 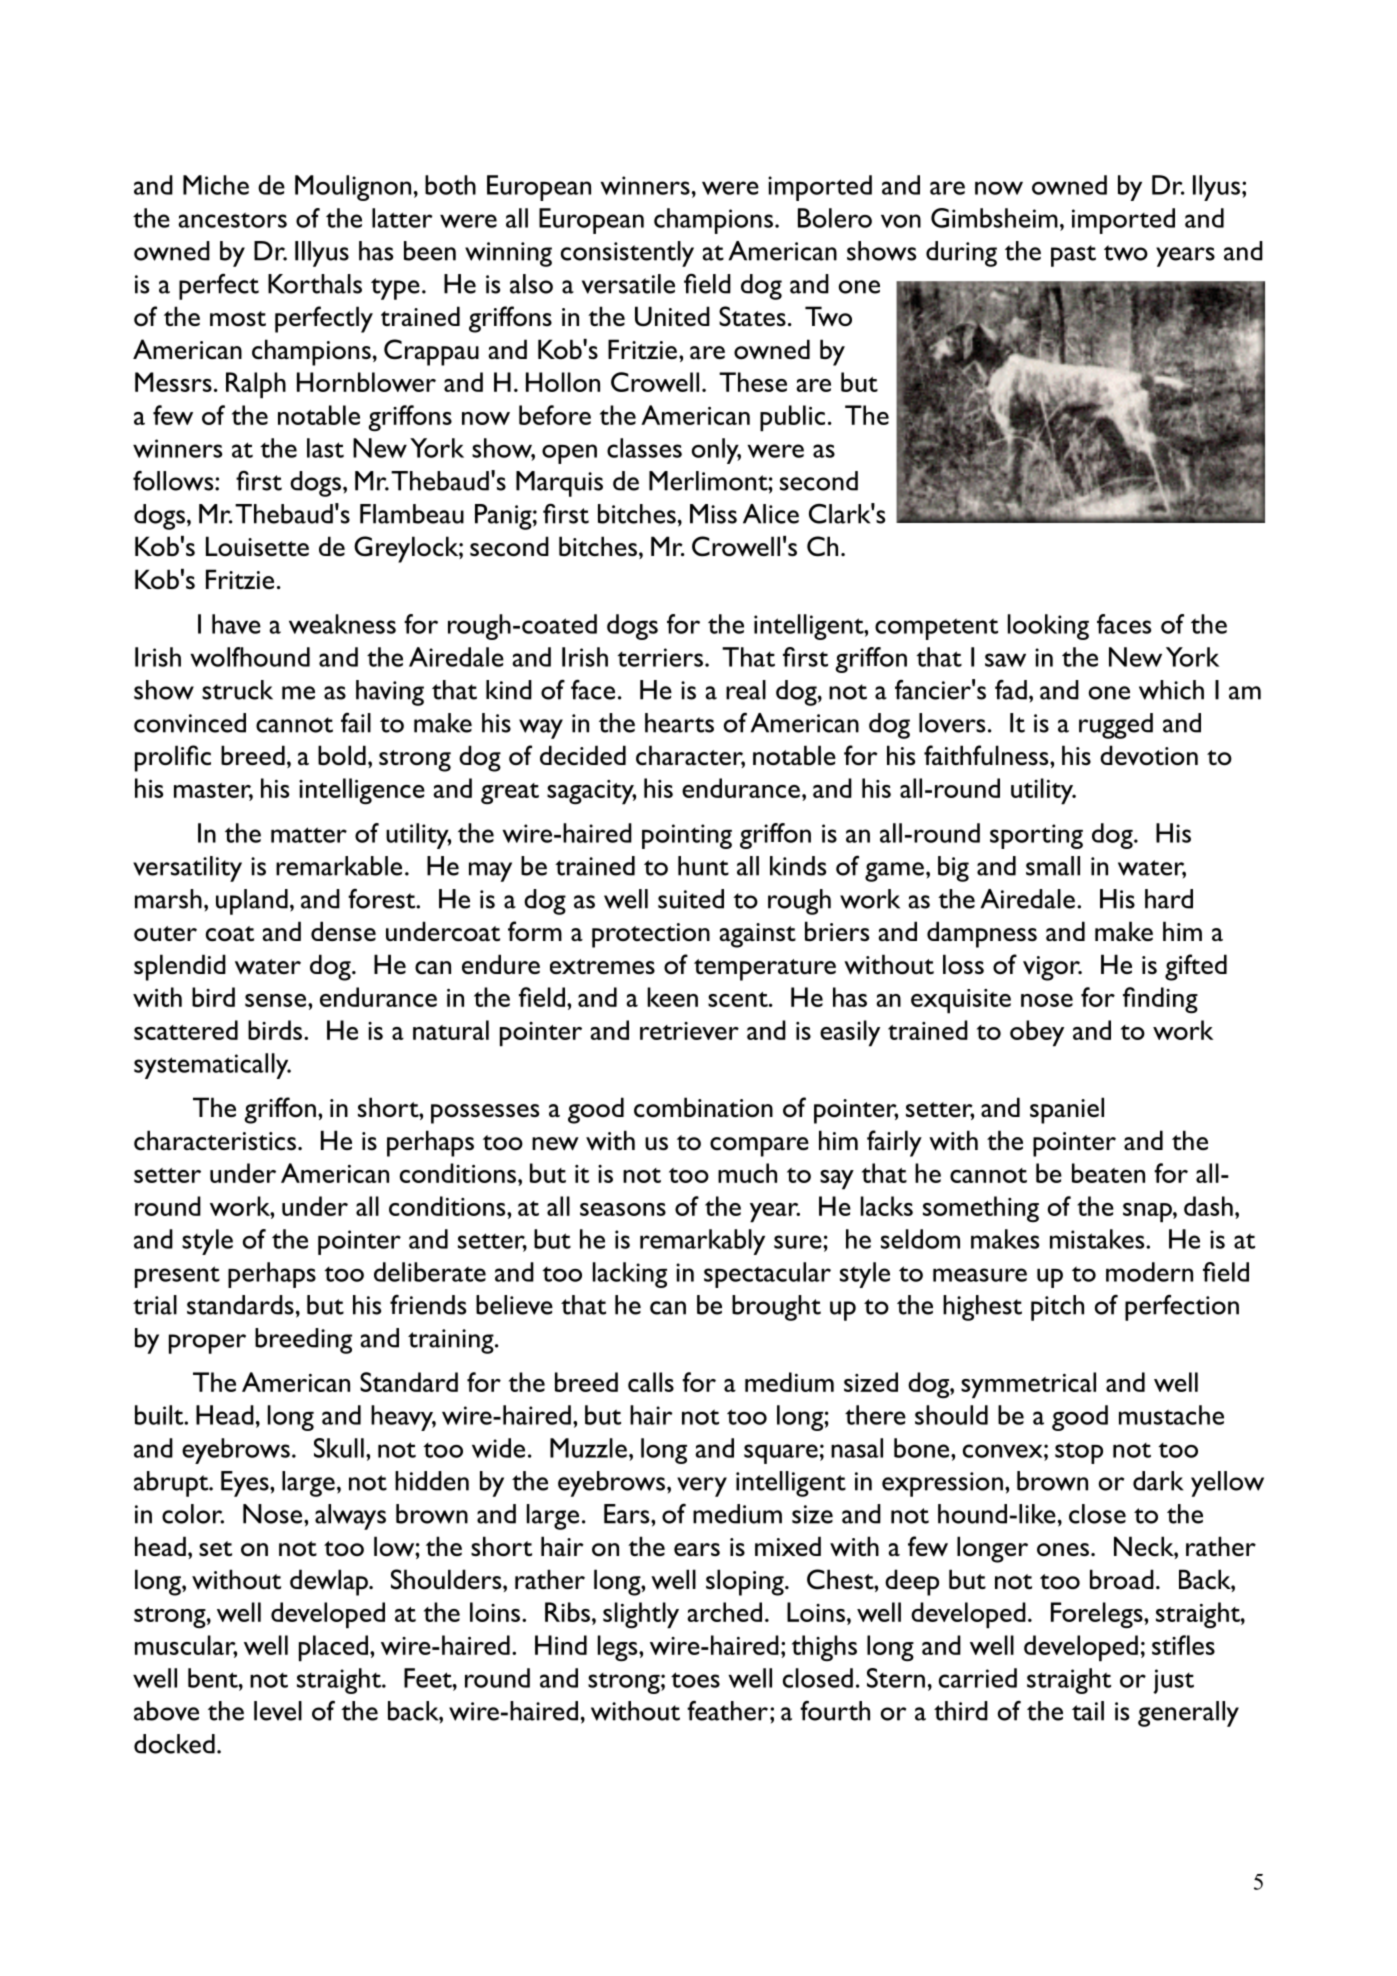 I want to click on vigor, so click(x=1052, y=968).
